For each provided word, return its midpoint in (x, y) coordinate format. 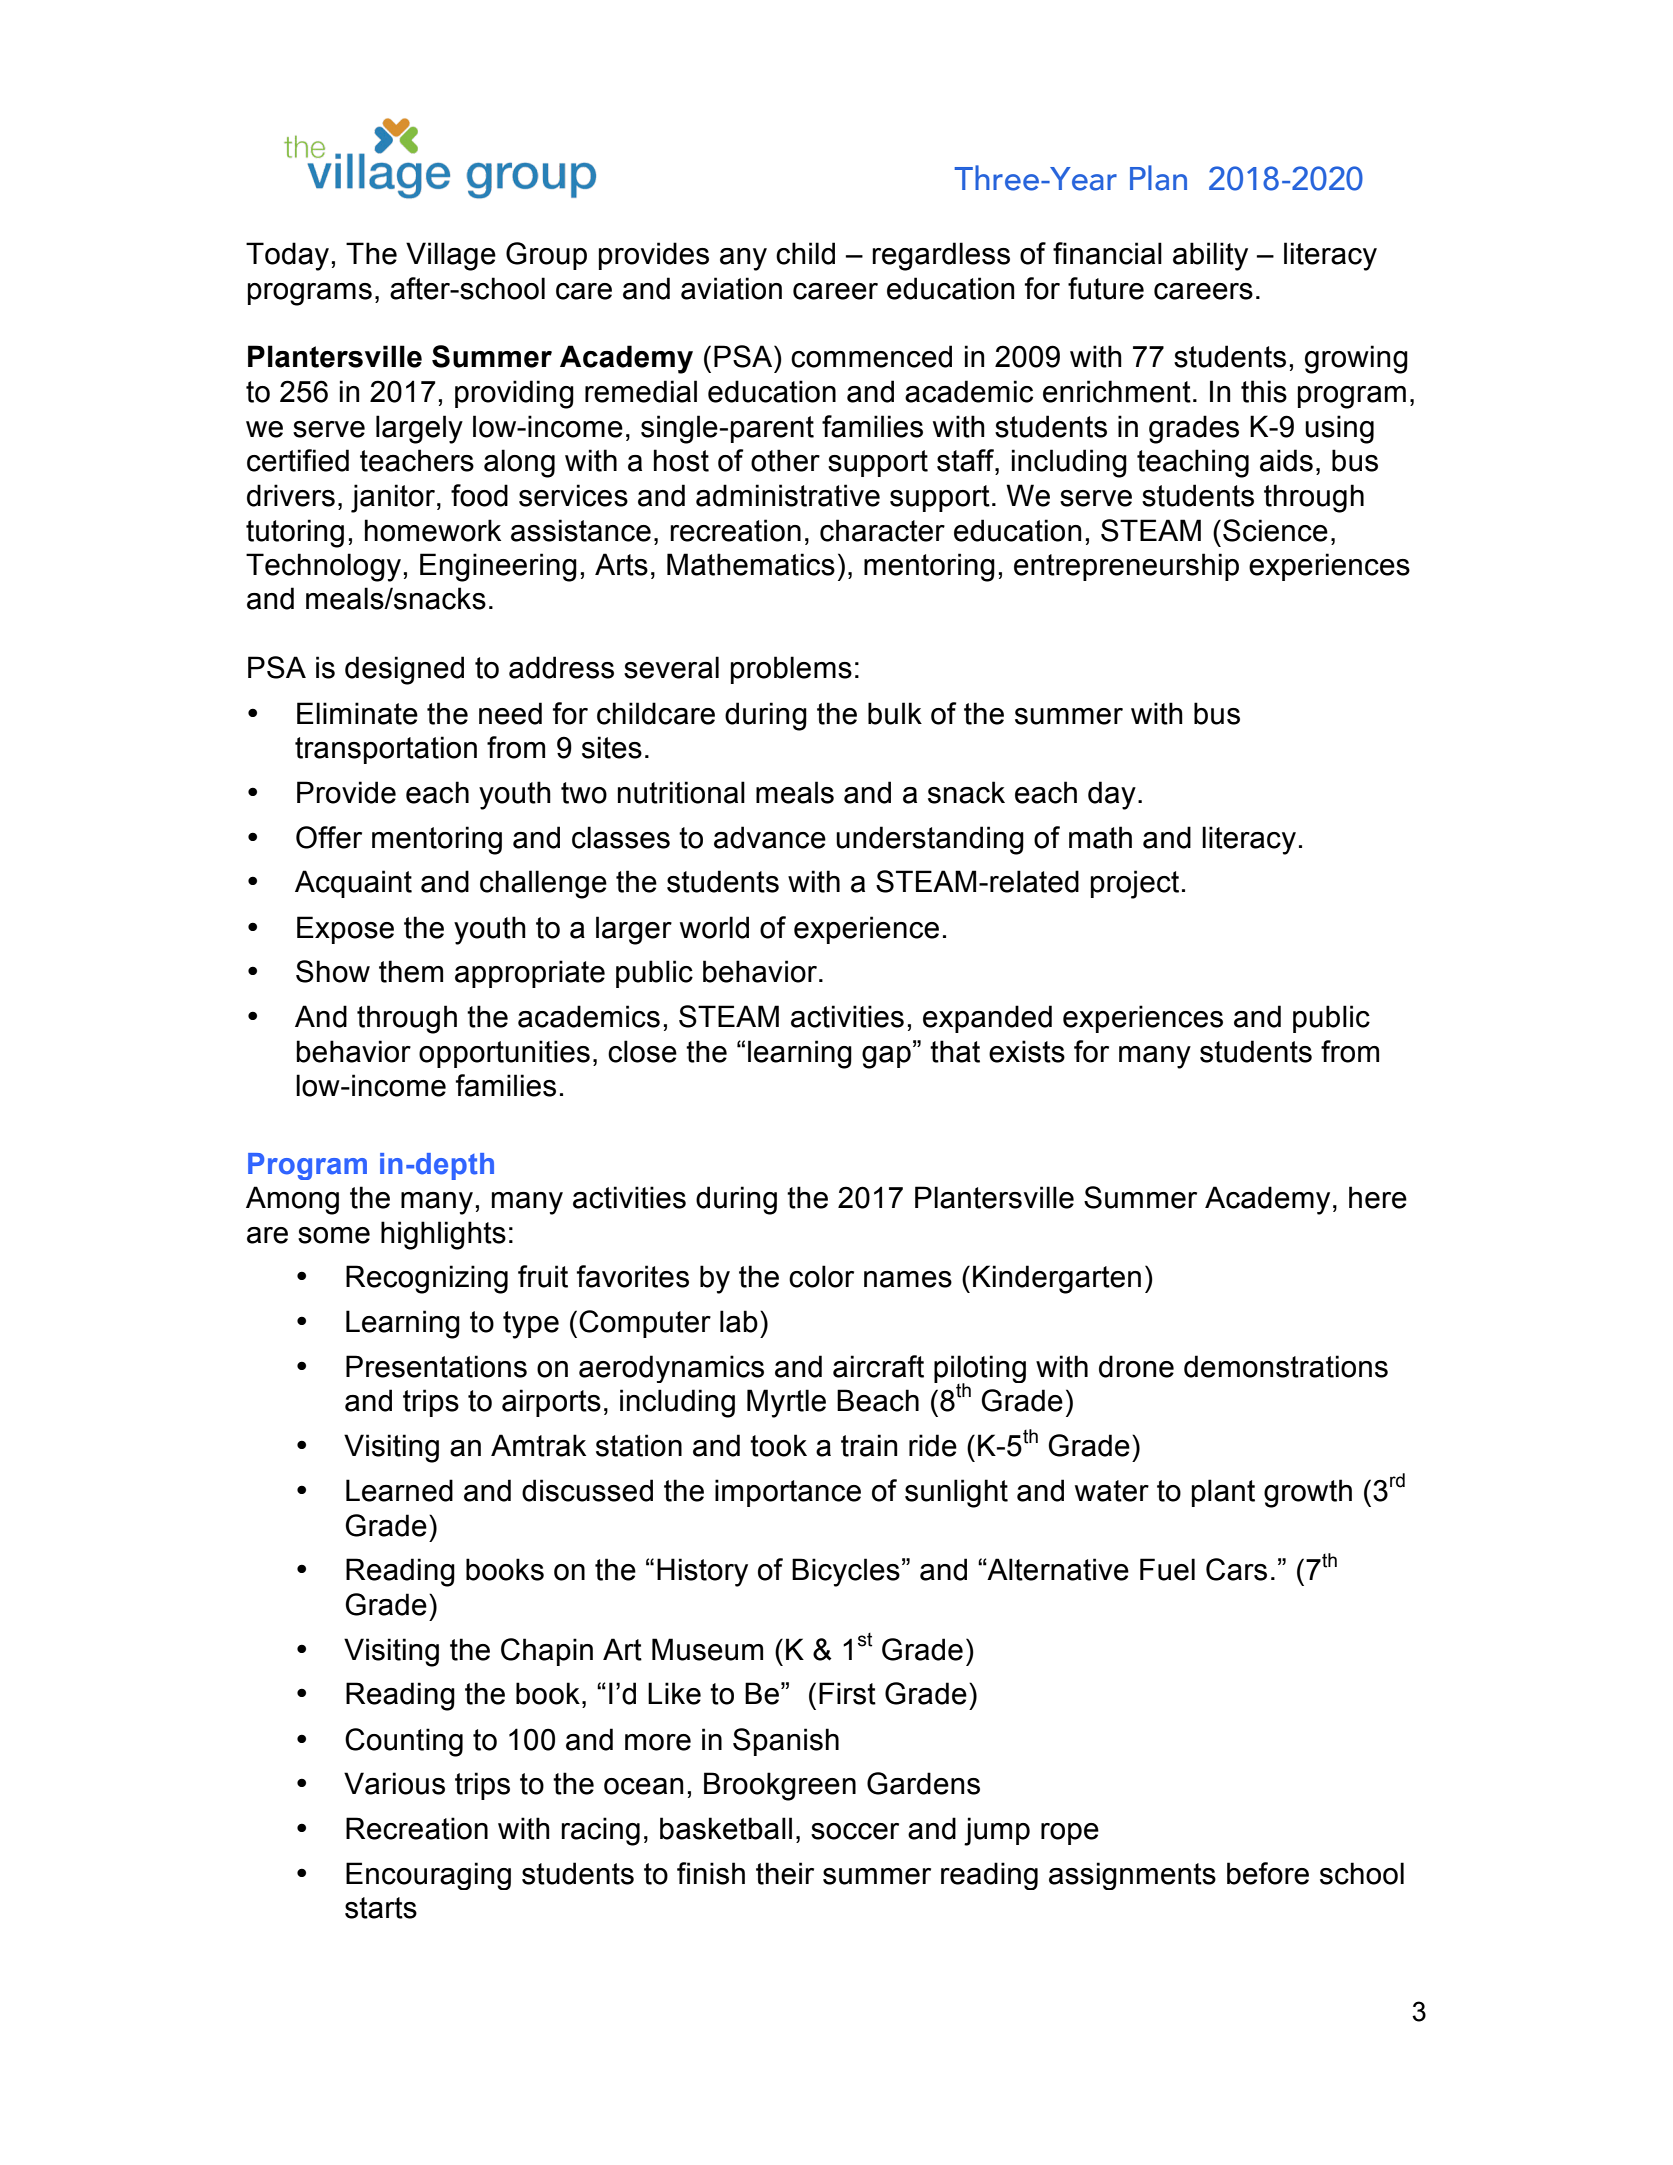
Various (394, 1783)
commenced (871, 356)
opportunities (504, 1054)
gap (886, 1057)
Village (451, 256)
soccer (855, 1831)
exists (1027, 1051)
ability (1210, 256)
